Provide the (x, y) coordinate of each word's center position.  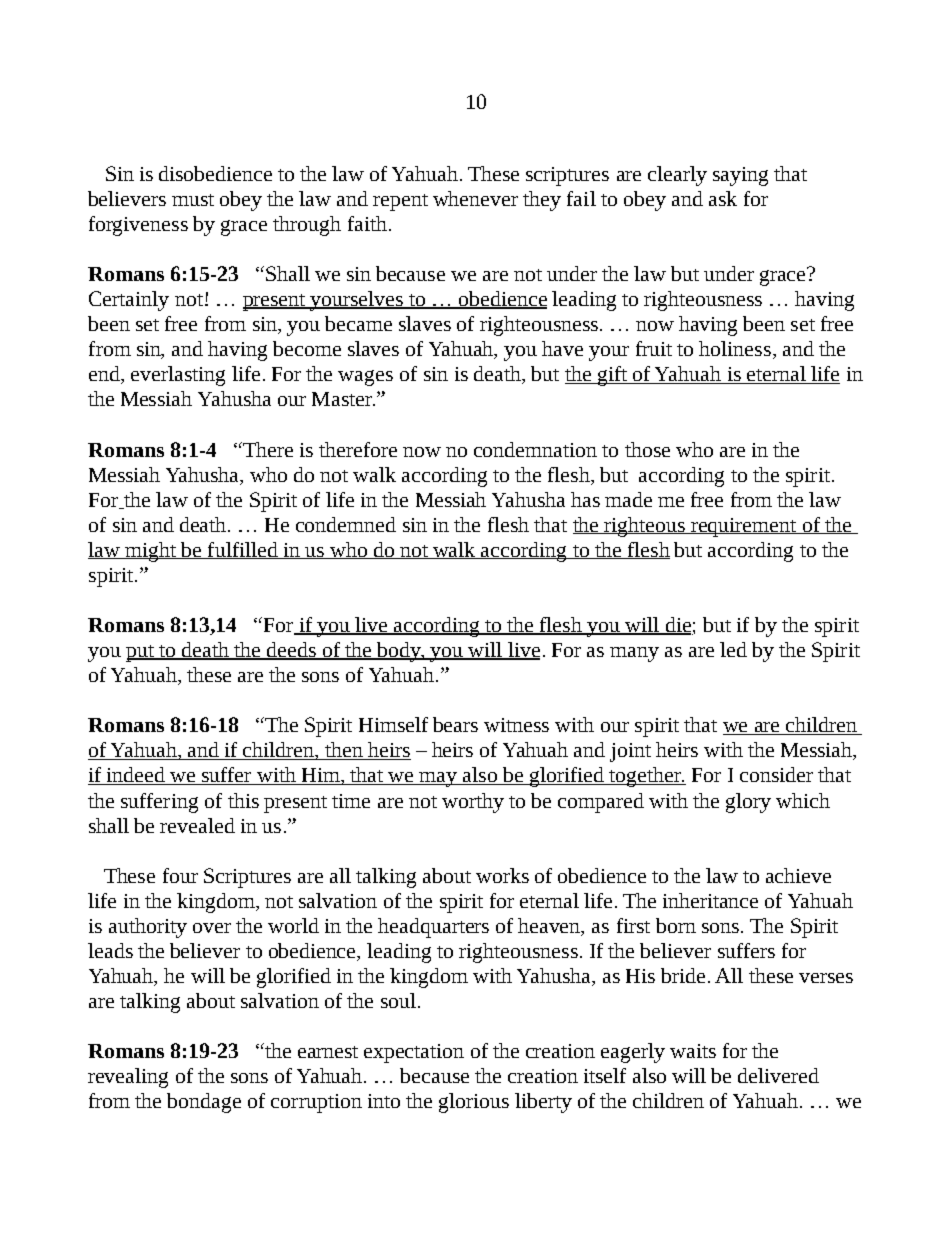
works (502, 875)
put (141, 653)
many (634, 654)
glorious (474, 1103)
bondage (204, 1103)
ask (723, 198)
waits (693, 1051)
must (193, 200)
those (647, 449)
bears (455, 724)
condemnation (535, 449)
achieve (798, 875)
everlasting (178, 376)
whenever (475, 198)
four (180, 875)
